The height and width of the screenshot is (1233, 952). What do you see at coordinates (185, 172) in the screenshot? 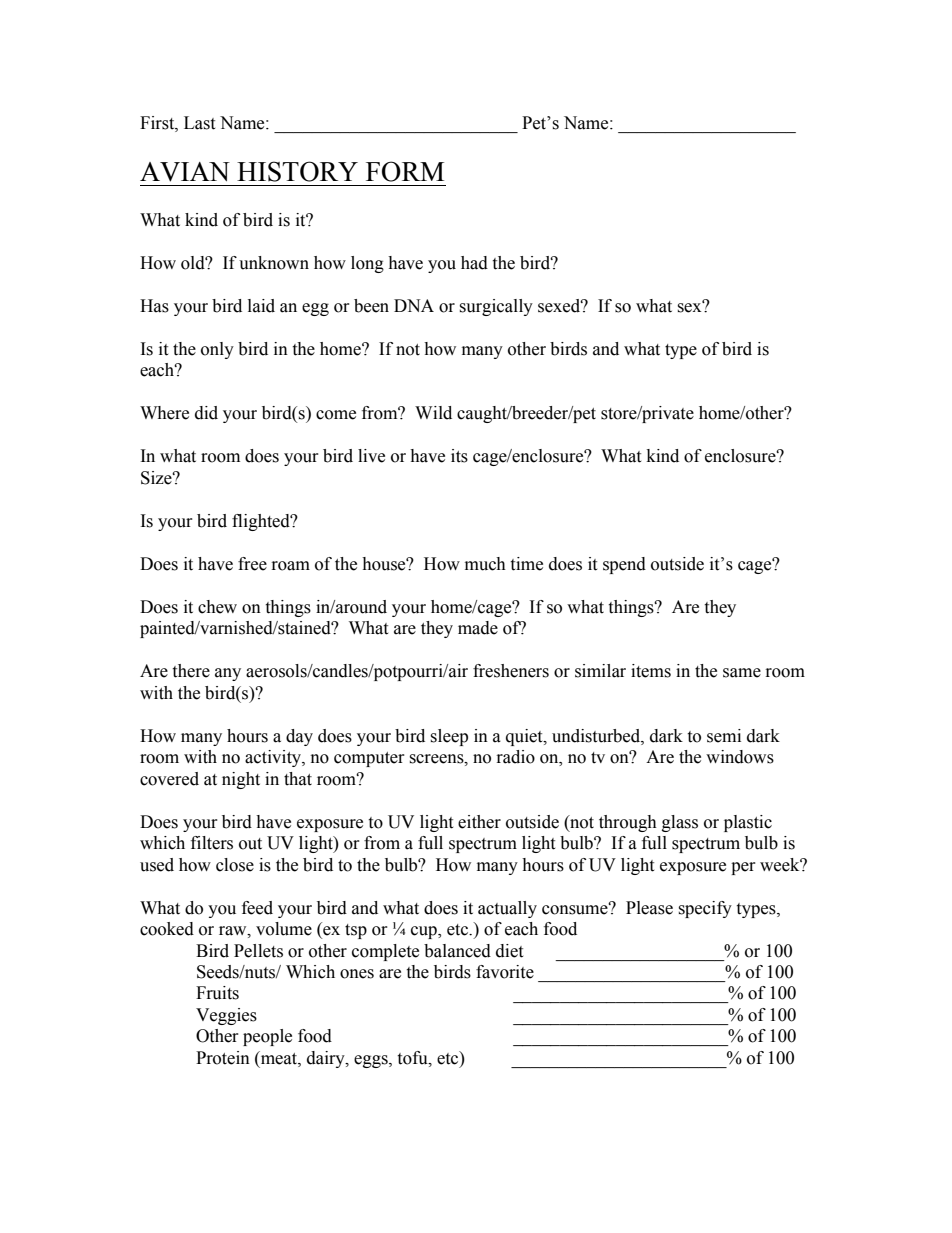
I see `AVIAN` at bounding box center [185, 172].
